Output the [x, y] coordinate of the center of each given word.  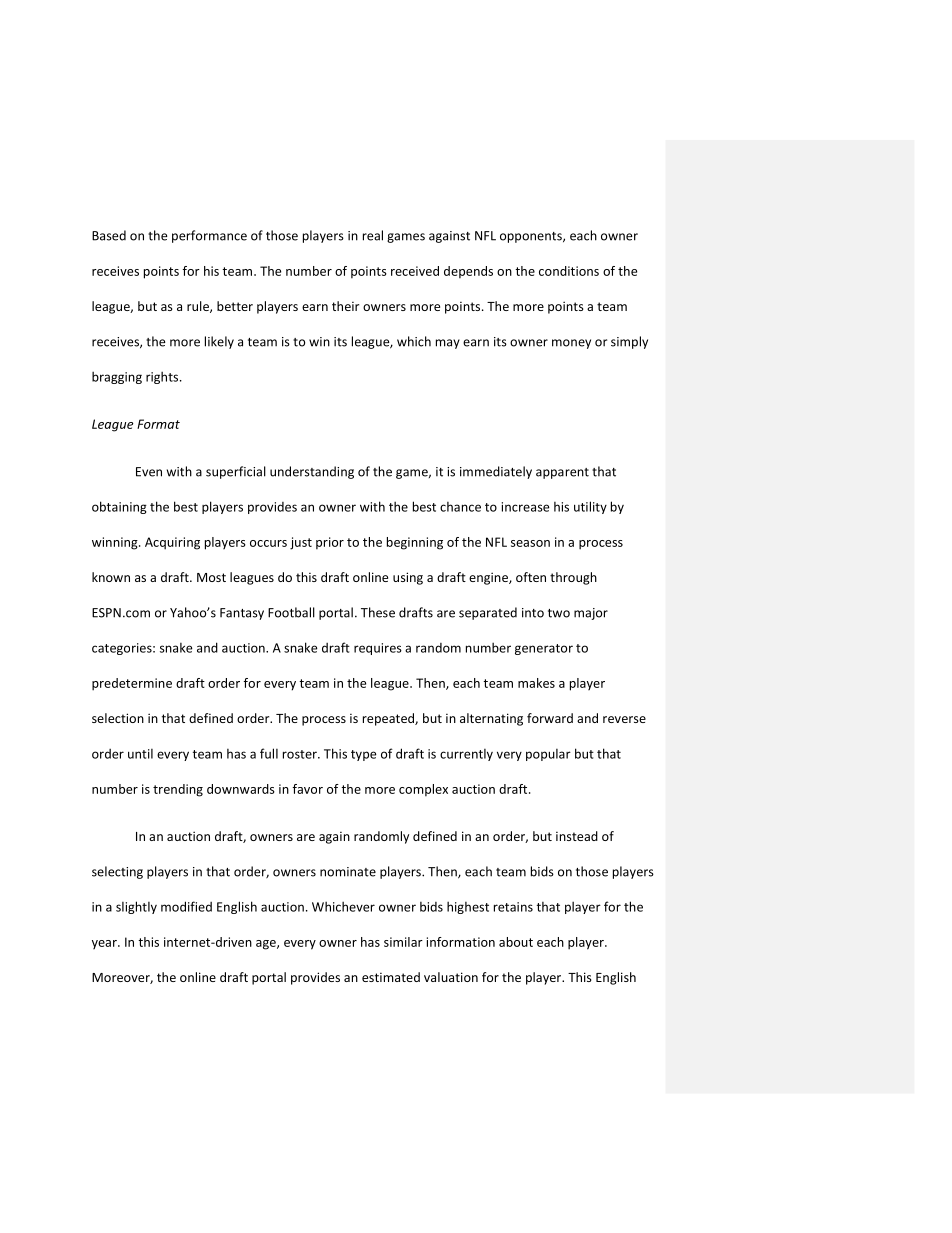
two [559, 613]
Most [211, 577]
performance [209, 236]
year [105, 944]
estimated [391, 977]
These [378, 612]
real [373, 235]
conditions [569, 271]
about [516, 942]
